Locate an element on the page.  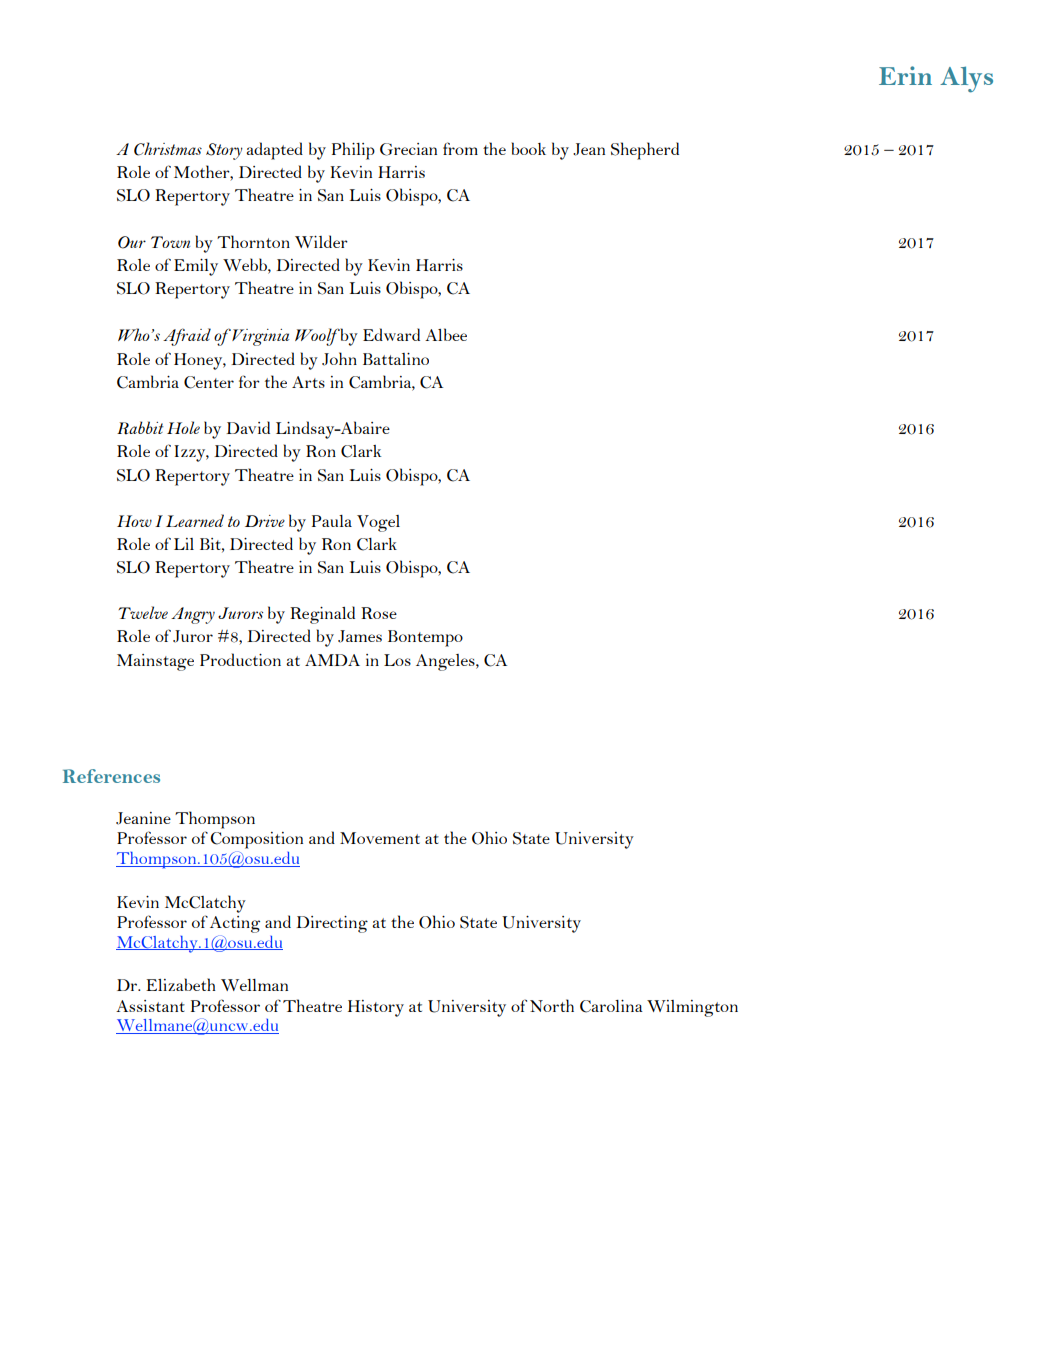
Christmas is located at coordinates (168, 149).
